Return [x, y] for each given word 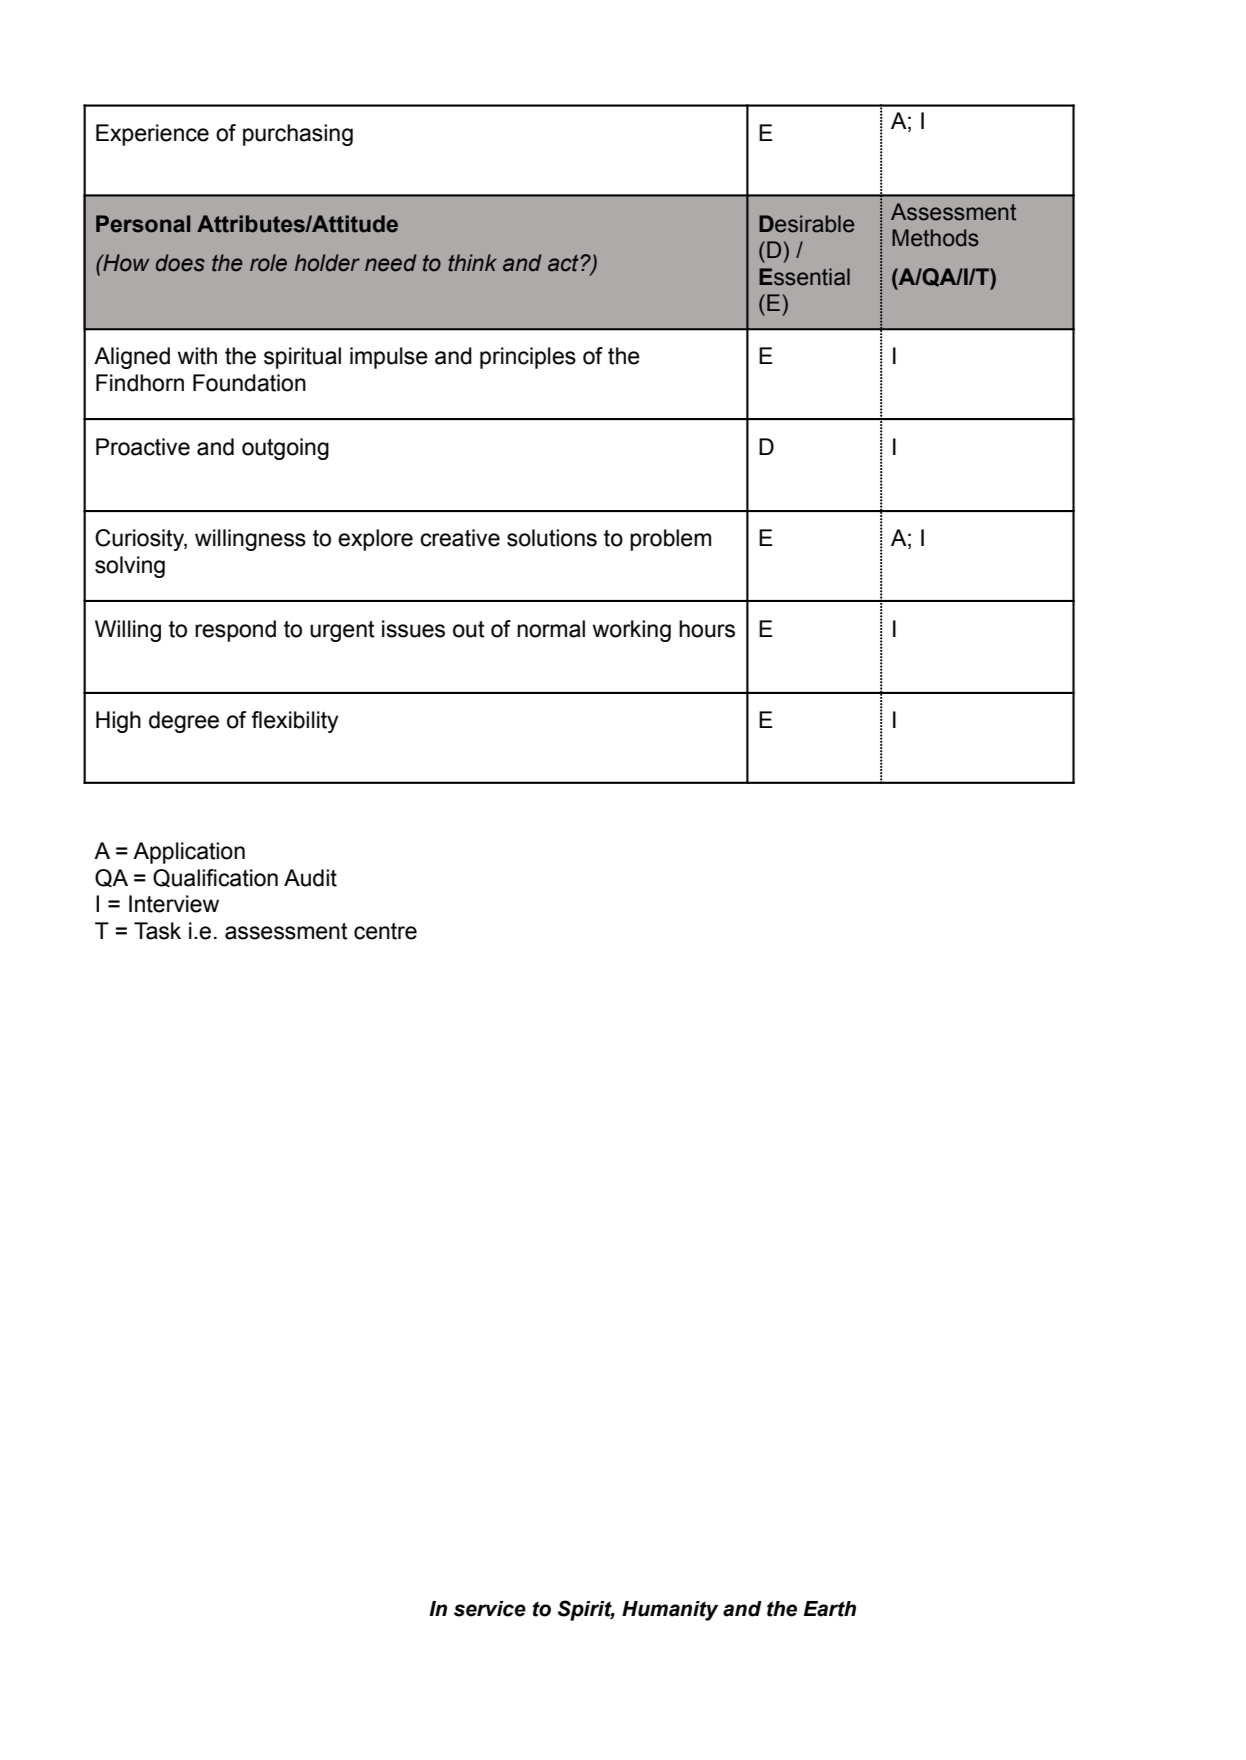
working [632, 631]
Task [157, 931]
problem [670, 540]
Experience [152, 135]
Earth [830, 1609]
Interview [174, 904]
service [490, 1609]
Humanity [670, 1611]
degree [184, 722]
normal [551, 629]
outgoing [285, 449]
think [472, 263]
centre [385, 931]
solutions [552, 538]
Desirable [806, 224]
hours [707, 629]
